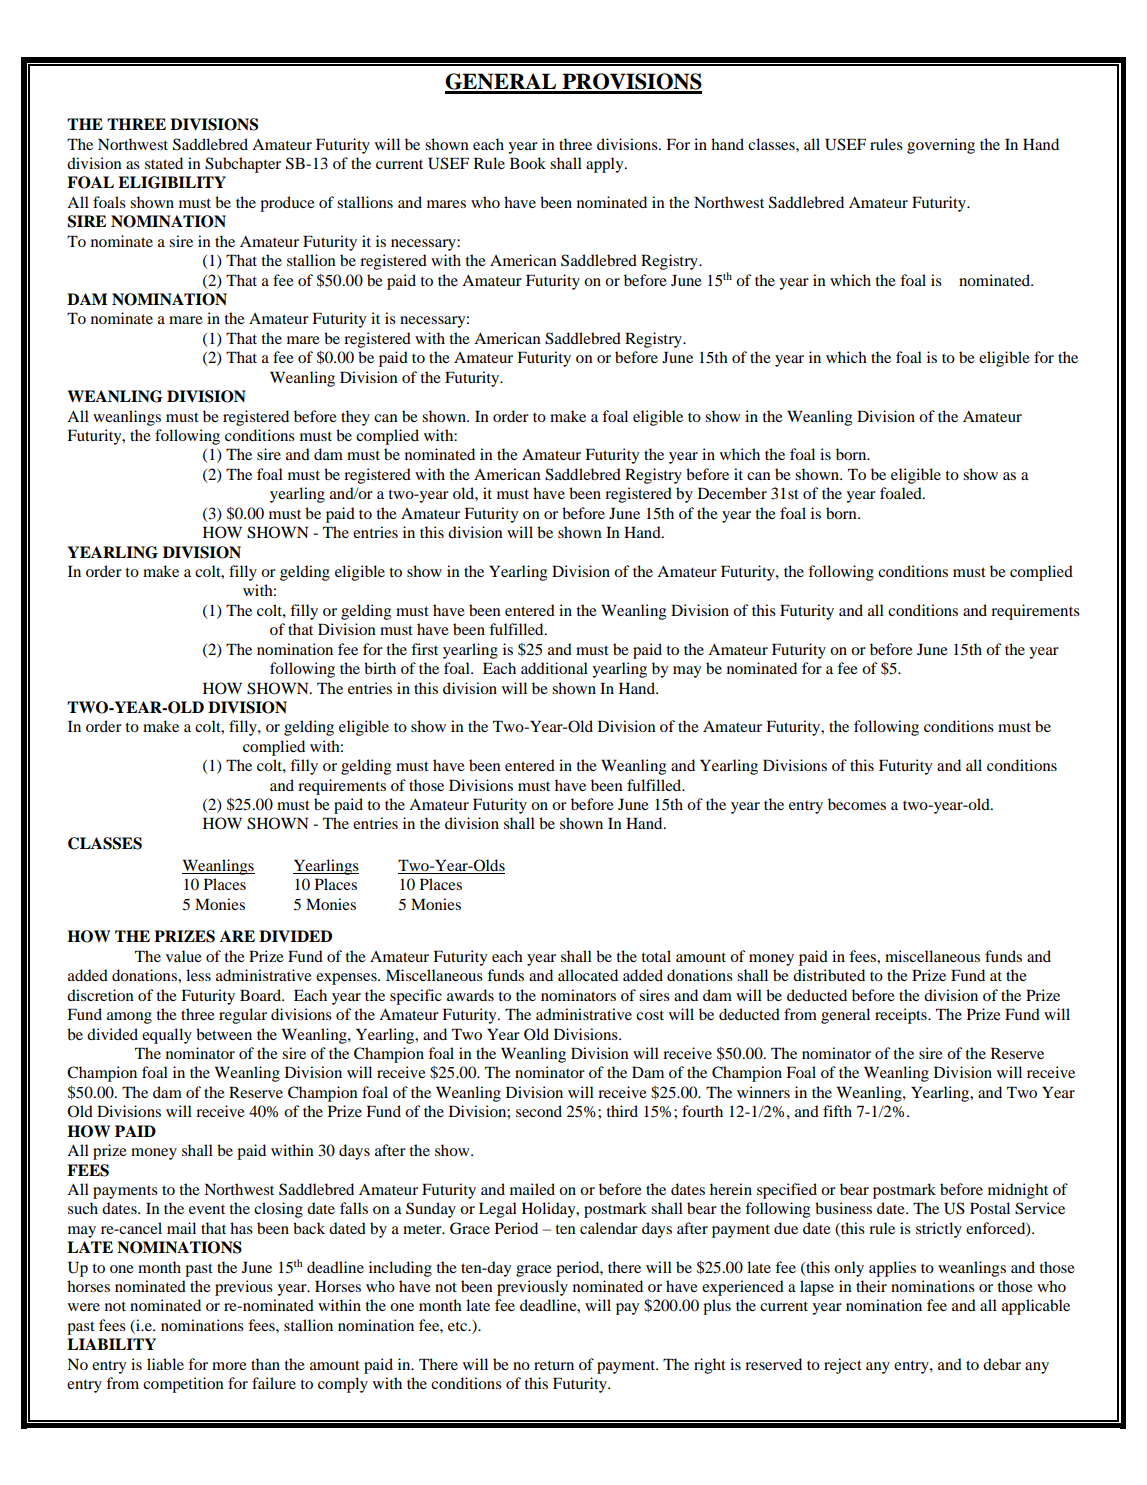  What do you see at coordinates (172, 182) in the document?
I see `ELIGIBILITY` at bounding box center [172, 182].
